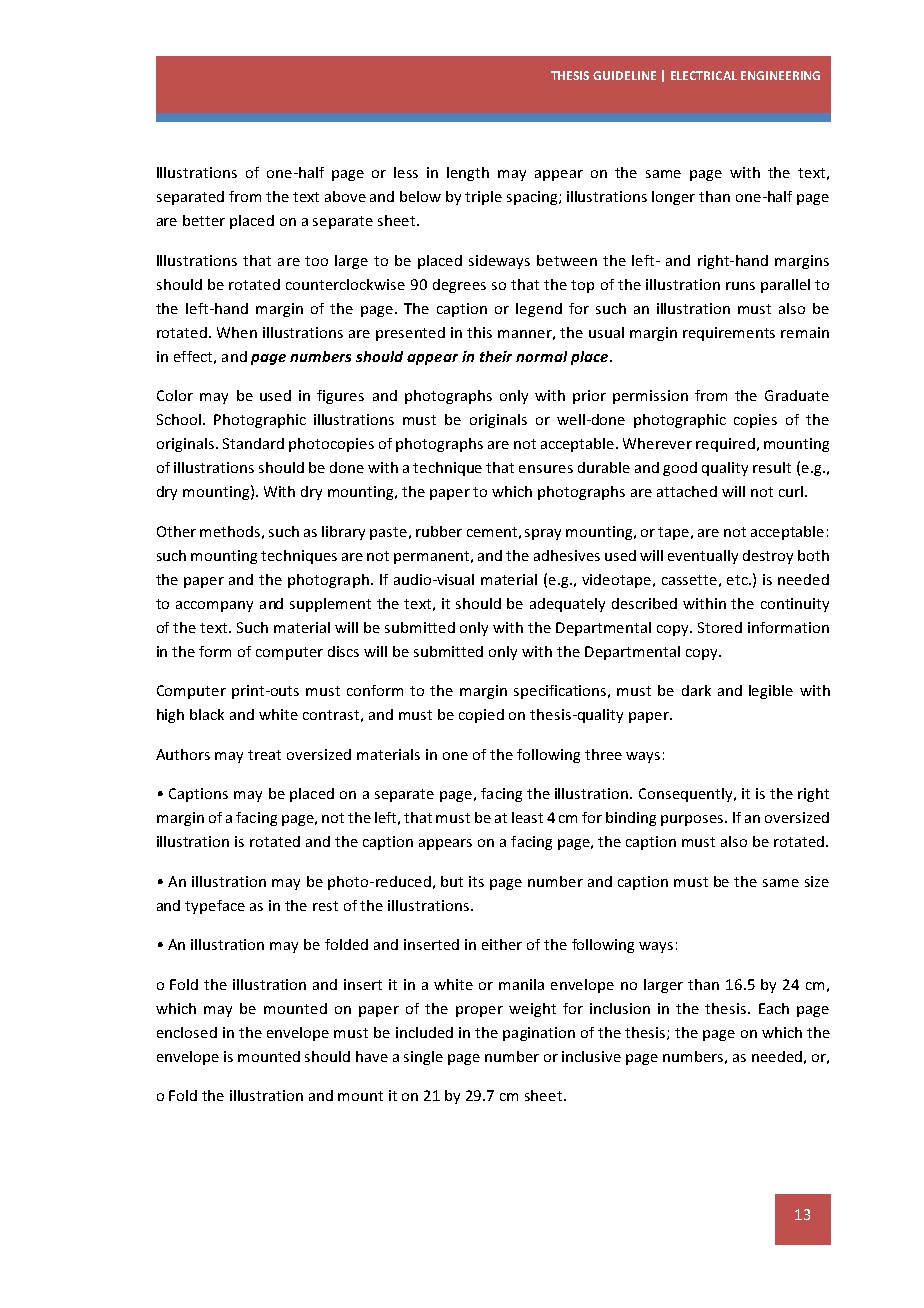  I want to click on spray, so click(543, 534).
